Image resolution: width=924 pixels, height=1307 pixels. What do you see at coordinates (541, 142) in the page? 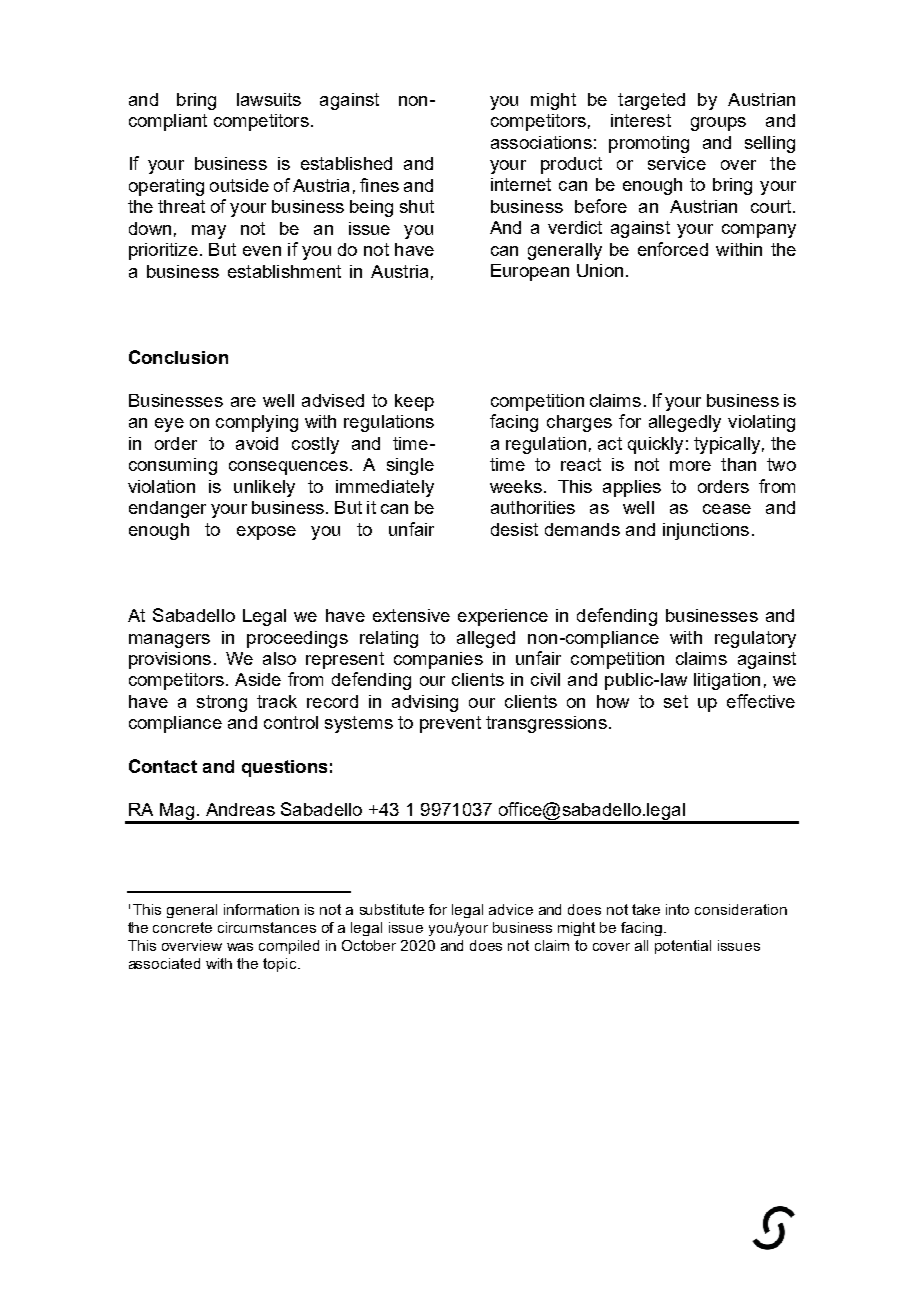
I see `associations` at bounding box center [541, 142].
